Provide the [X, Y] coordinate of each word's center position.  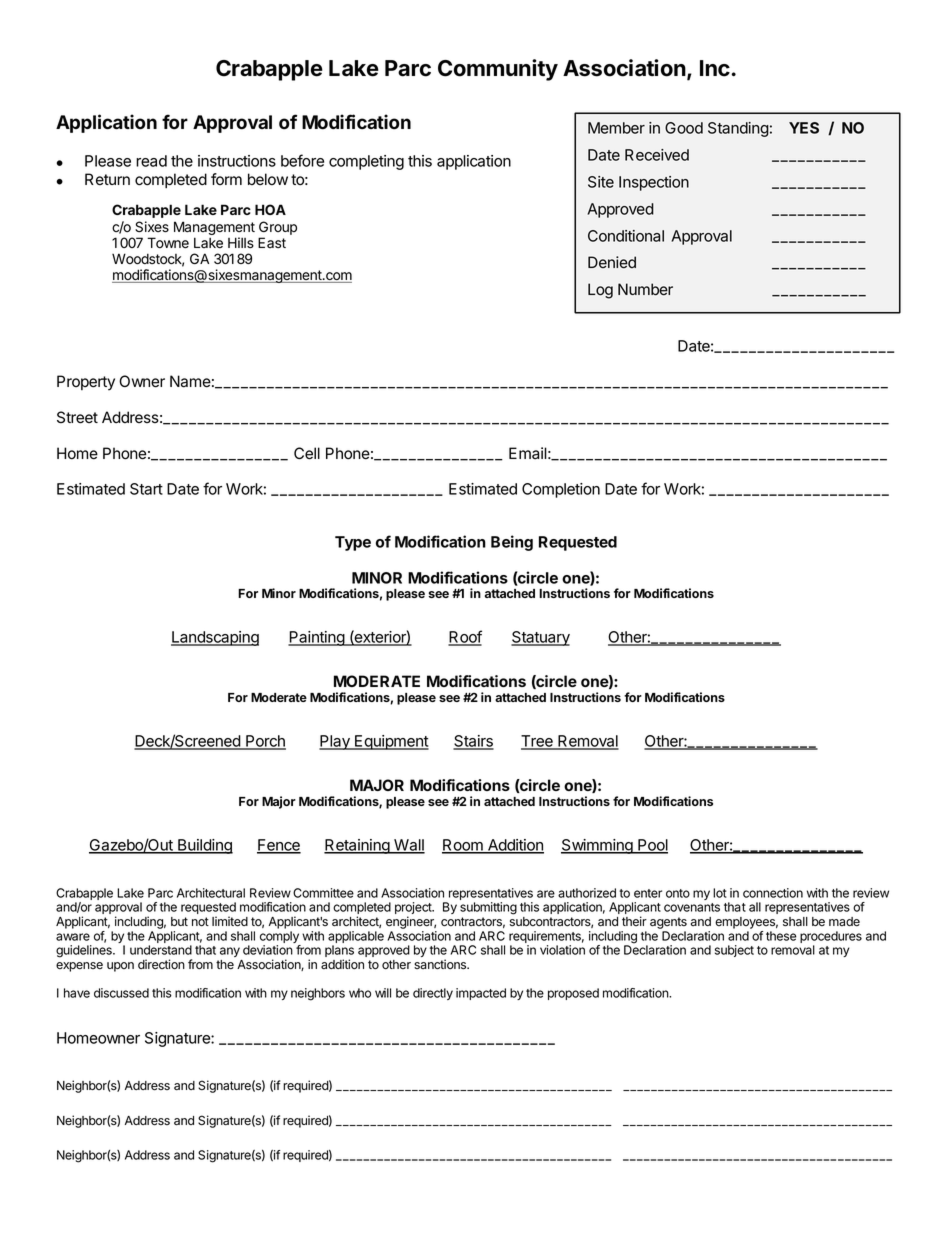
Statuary [540, 638]
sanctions [441, 964]
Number [645, 289]
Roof [465, 637]
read [151, 161]
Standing [738, 129]
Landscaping [215, 638]
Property [86, 383]
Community [498, 70]
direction [161, 964]
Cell [307, 453]
